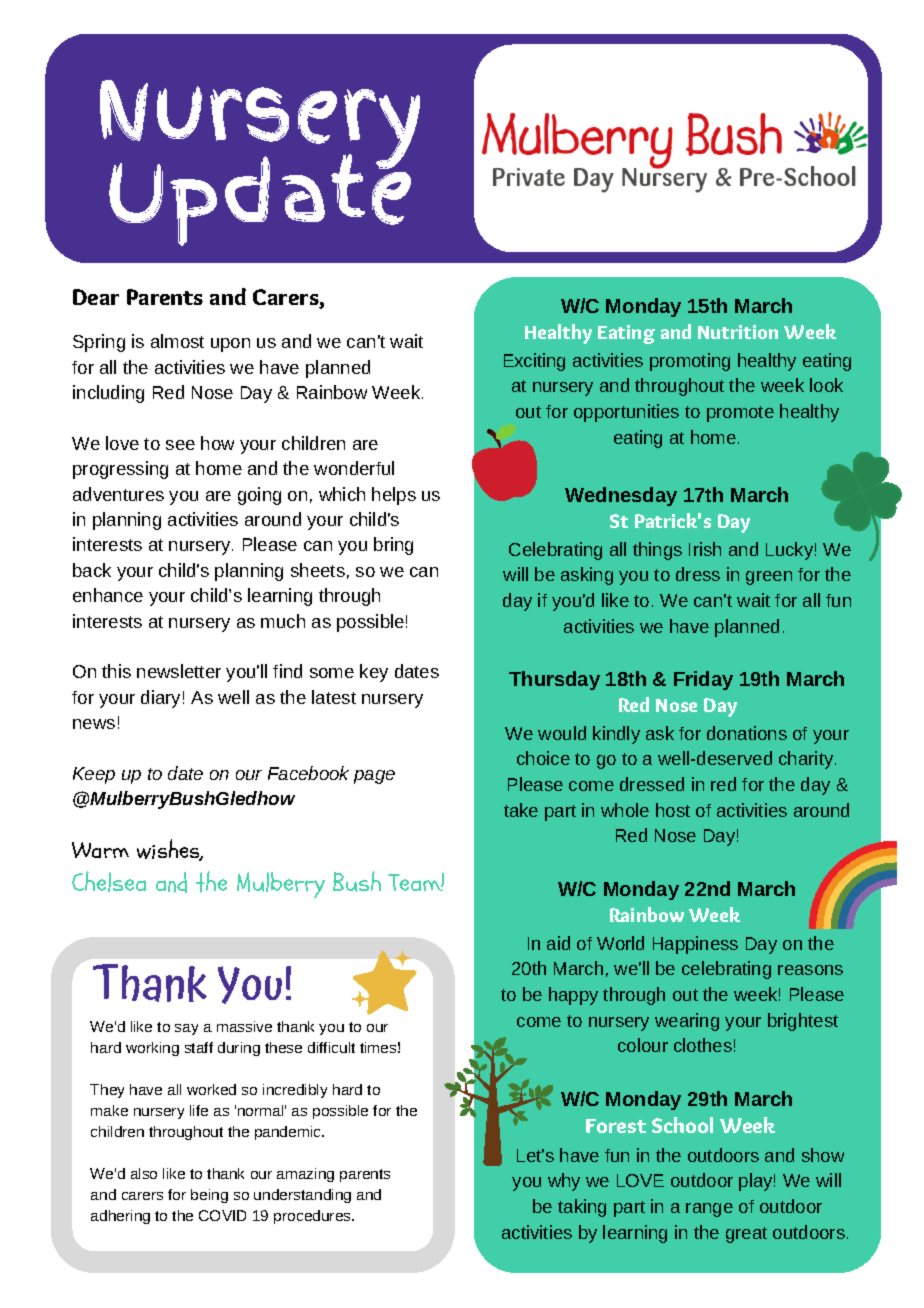 The height and width of the image is (1308, 924). What do you see at coordinates (705, 549) in the image?
I see `Irish` at bounding box center [705, 549].
